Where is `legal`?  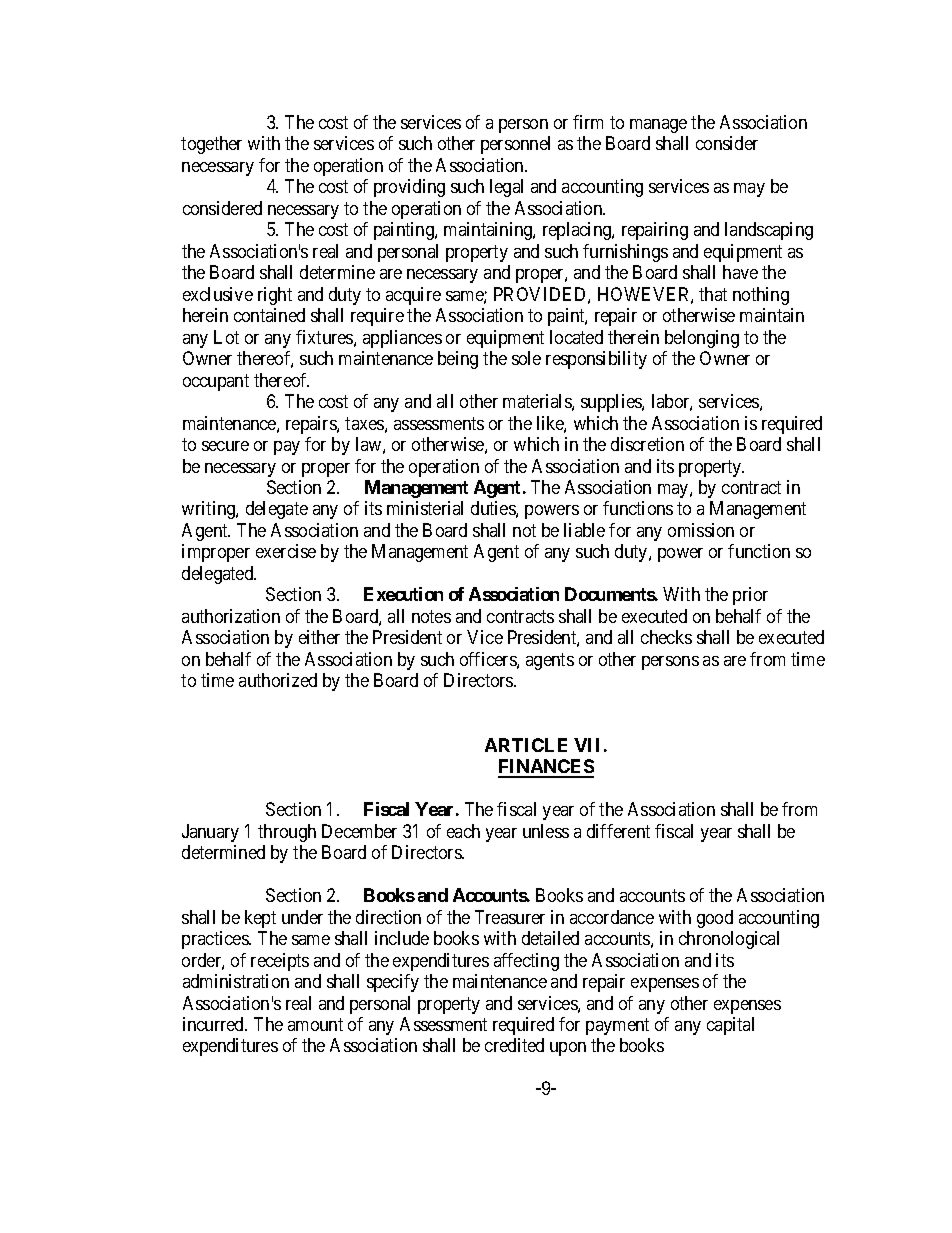
legal is located at coordinates (506, 188).
